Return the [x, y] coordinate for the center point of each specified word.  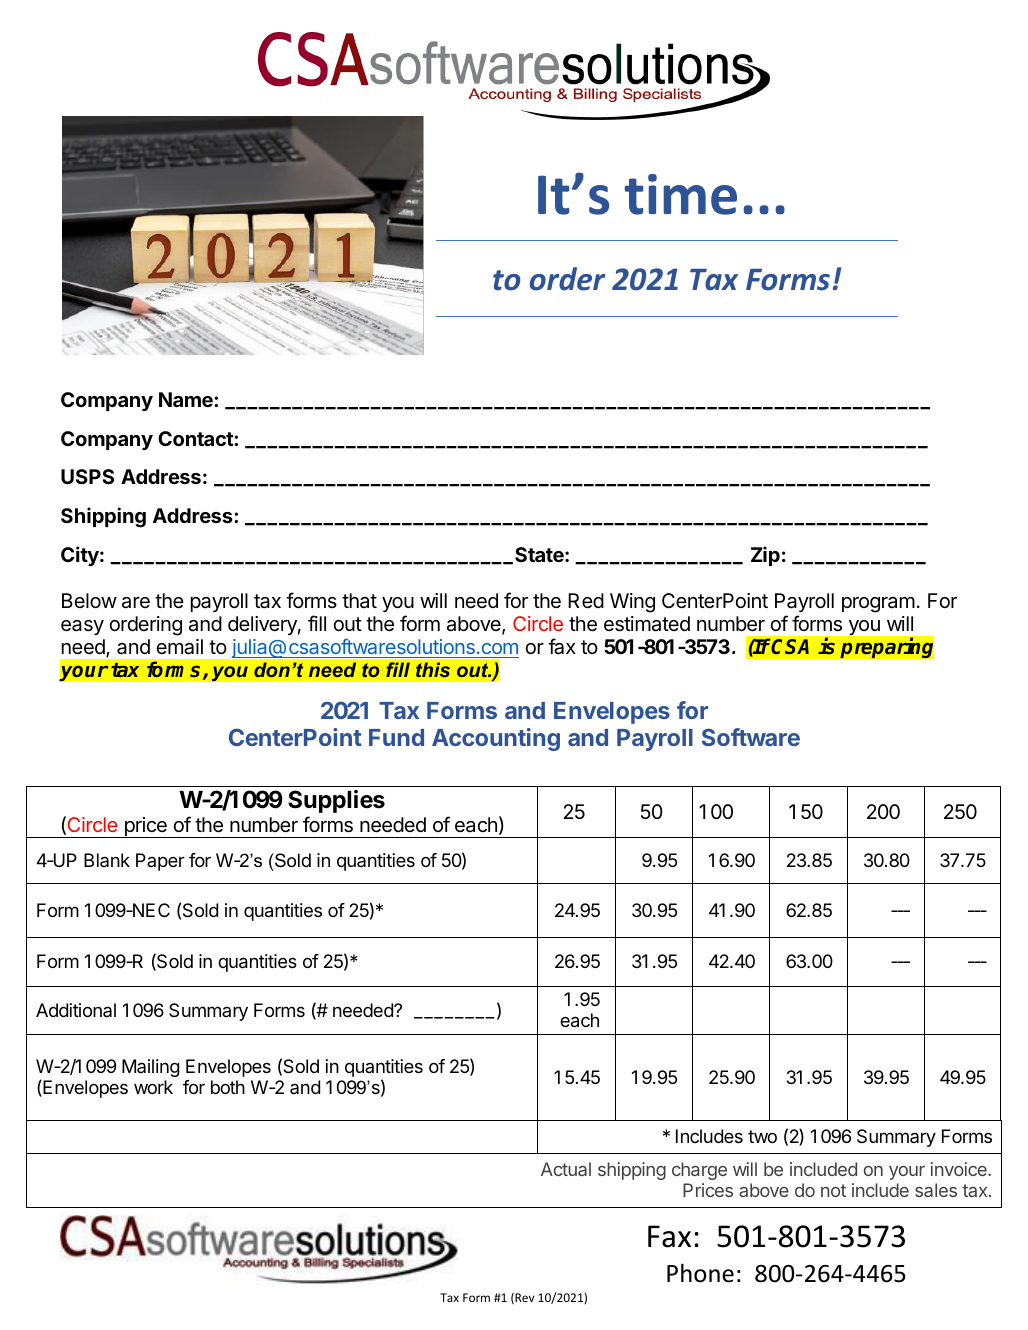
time [680, 194]
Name [187, 399]
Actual [566, 1169]
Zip [765, 556]
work [153, 1087]
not [833, 1190]
